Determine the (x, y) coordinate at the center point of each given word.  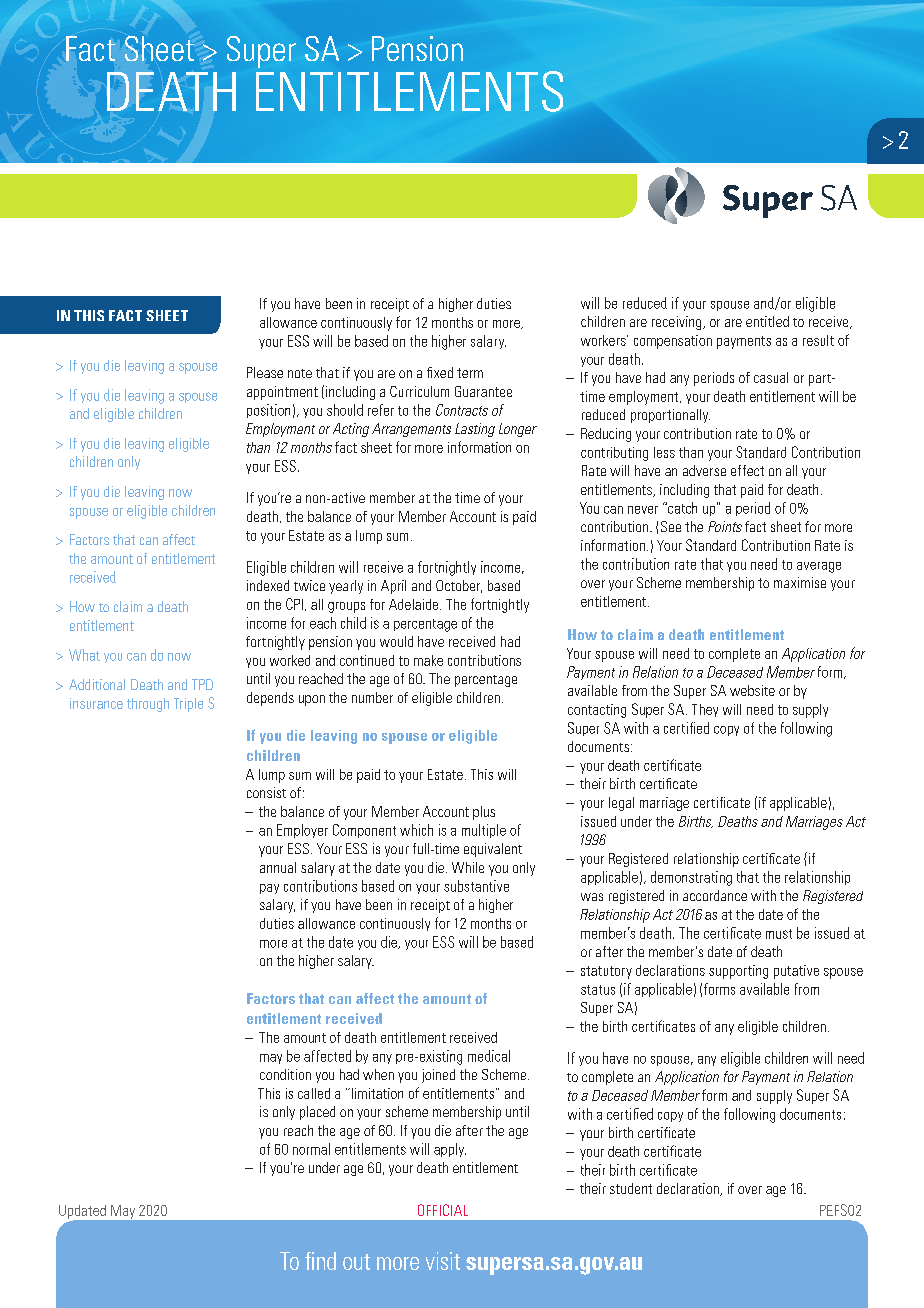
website (752, 690)
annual (278, 867)
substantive (476, 886)
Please (265, 372)
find (320, 1261)
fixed (440, 372)
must (779, 934)
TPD (202, 684)
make (428, 660)
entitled (767, 321)
